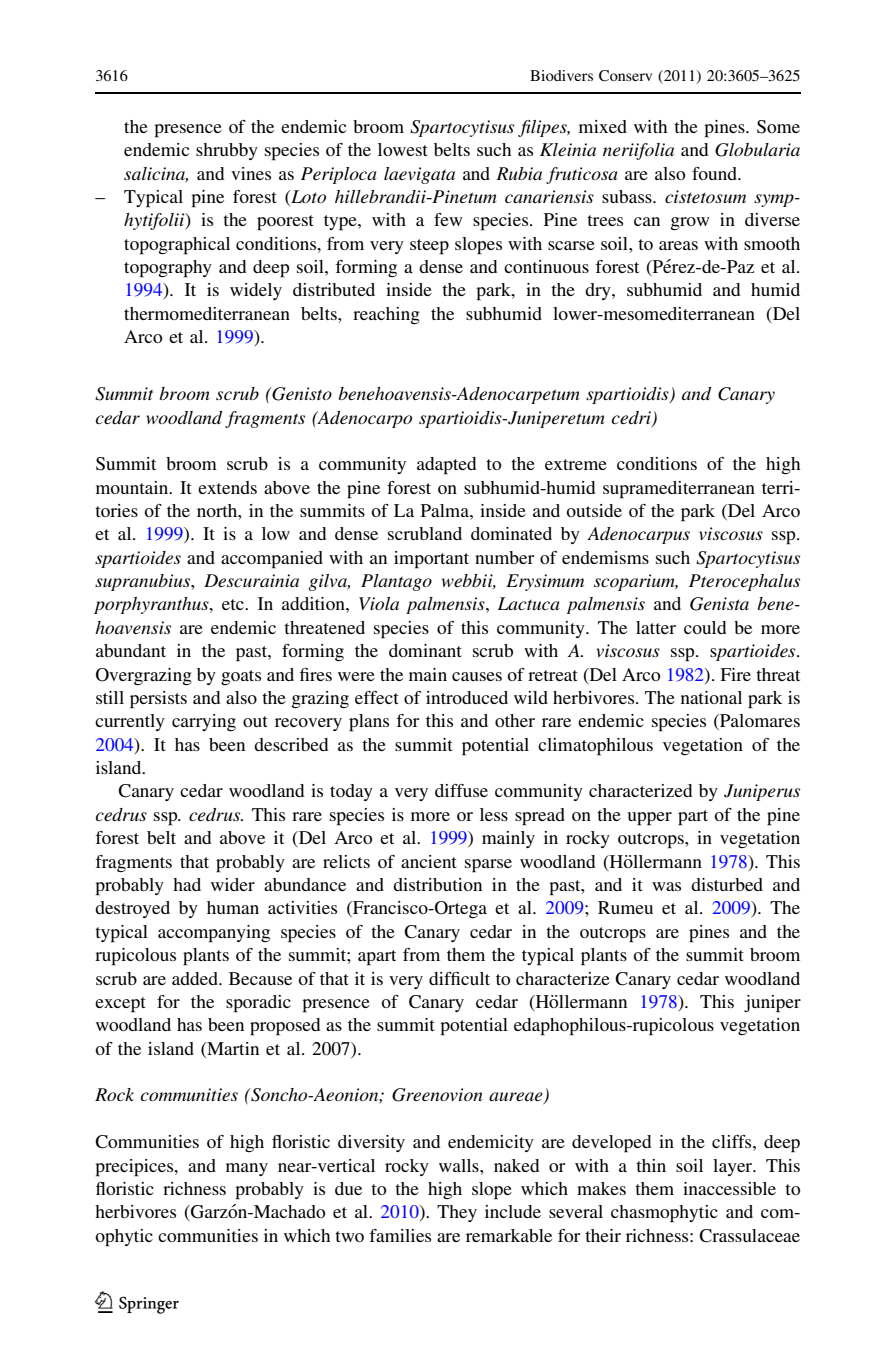 Image resolution: width=896 pixels, height=1359 pixels. I want to click on They, so click(457, 1213).
